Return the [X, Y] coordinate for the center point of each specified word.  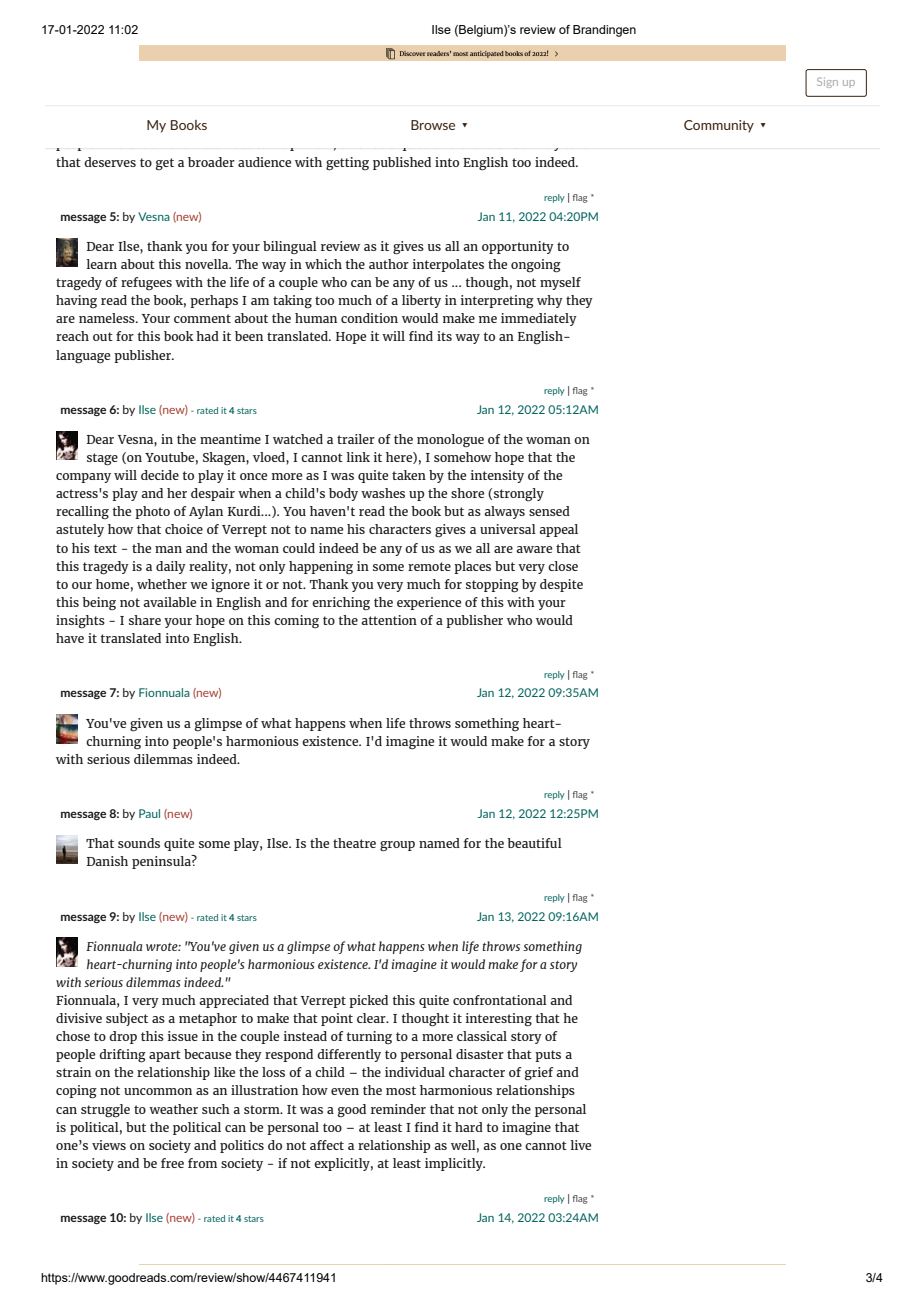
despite [561, 585]
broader [211, 162]
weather [173, 1109]
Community [719, 126]
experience [429, 603]
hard [469, 1127]
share [145, 620]
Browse [433, 125]
